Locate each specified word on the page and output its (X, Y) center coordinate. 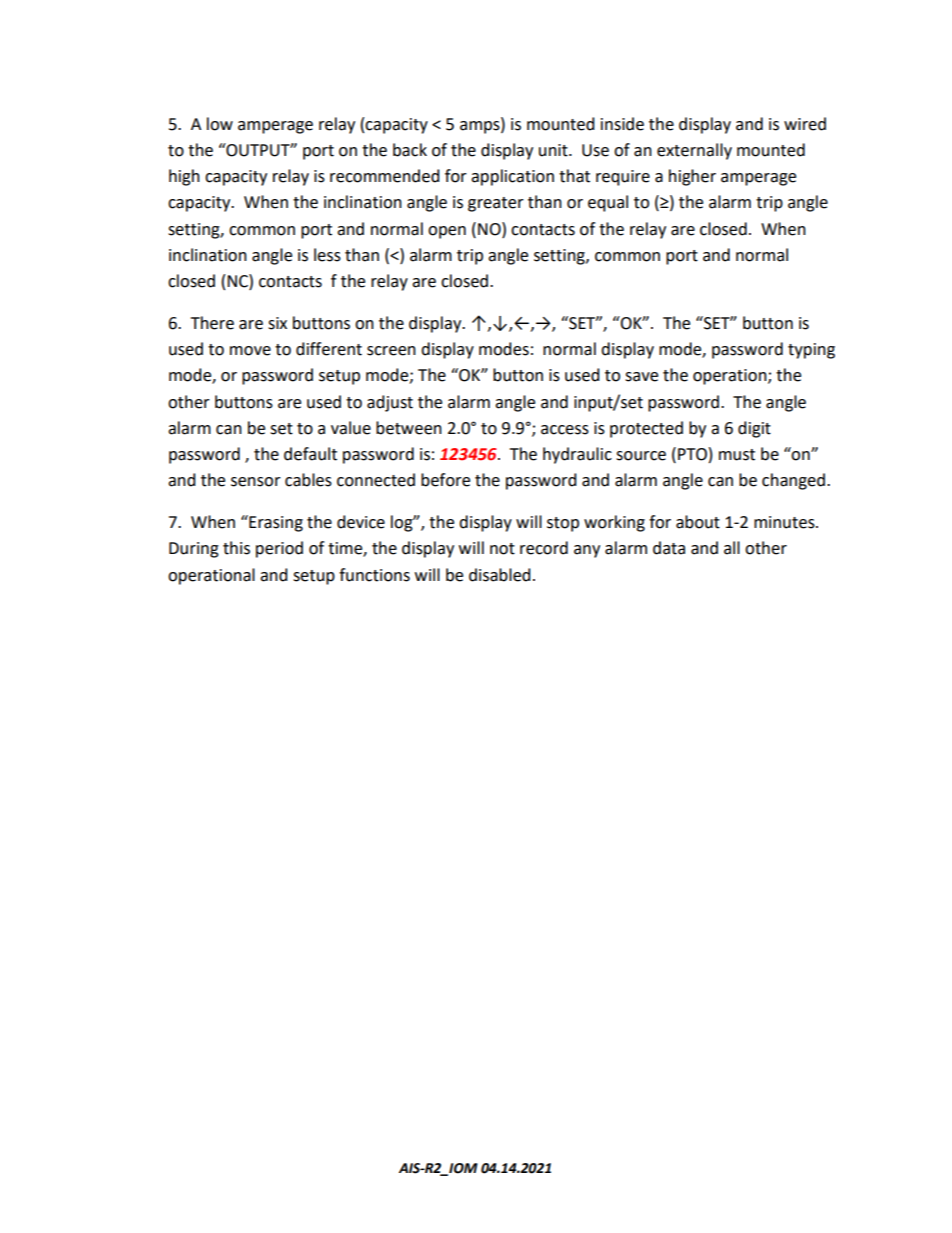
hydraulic (577, 455)
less (327, 255)
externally (694, 151)
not (502, 549)
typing (811, 351)
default (310, 454)
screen (391, 351)
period (279, 549)
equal (608, 203)
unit (554, 150)
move (250, 351)
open (447, 232)
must (737, 455)
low (220, 124)
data (669, 548)
